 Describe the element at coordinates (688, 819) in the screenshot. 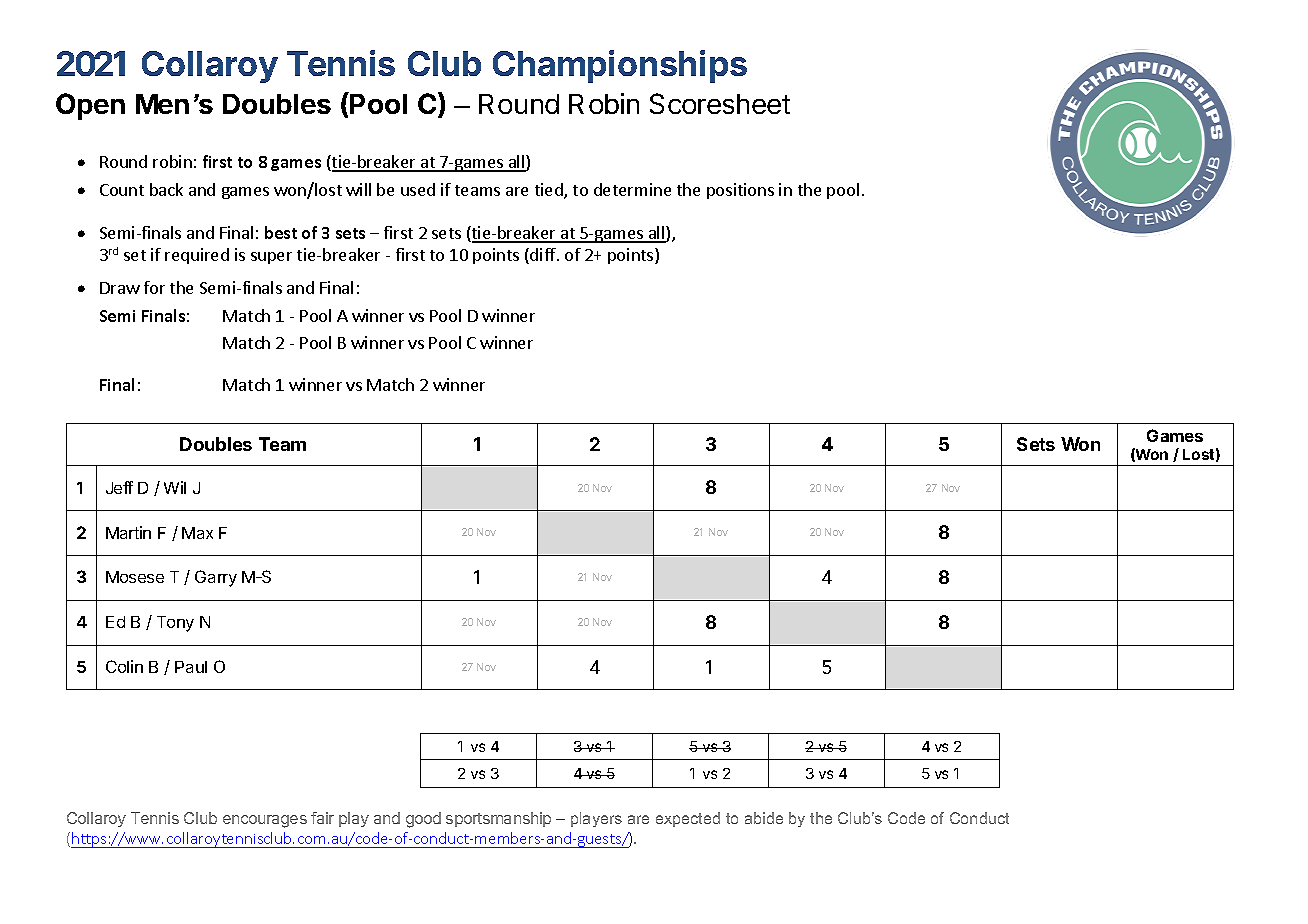

I see `expected` at that location.
